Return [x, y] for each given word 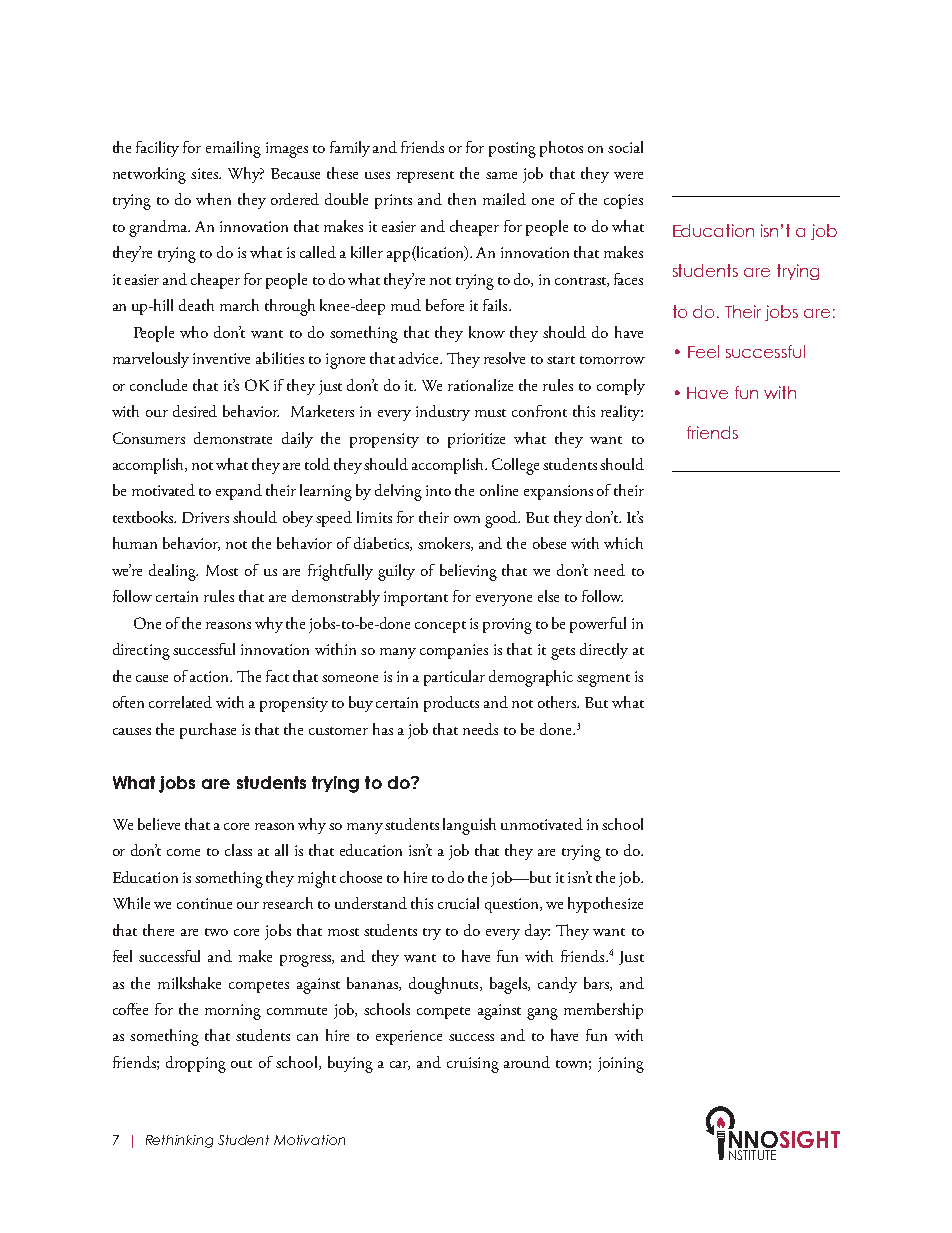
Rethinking [179, 1141]
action [211, 676]
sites [205, 173]
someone [350, 678]
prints [393, 201]
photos [561, 149]
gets [563, 653]
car [400, 1065]
